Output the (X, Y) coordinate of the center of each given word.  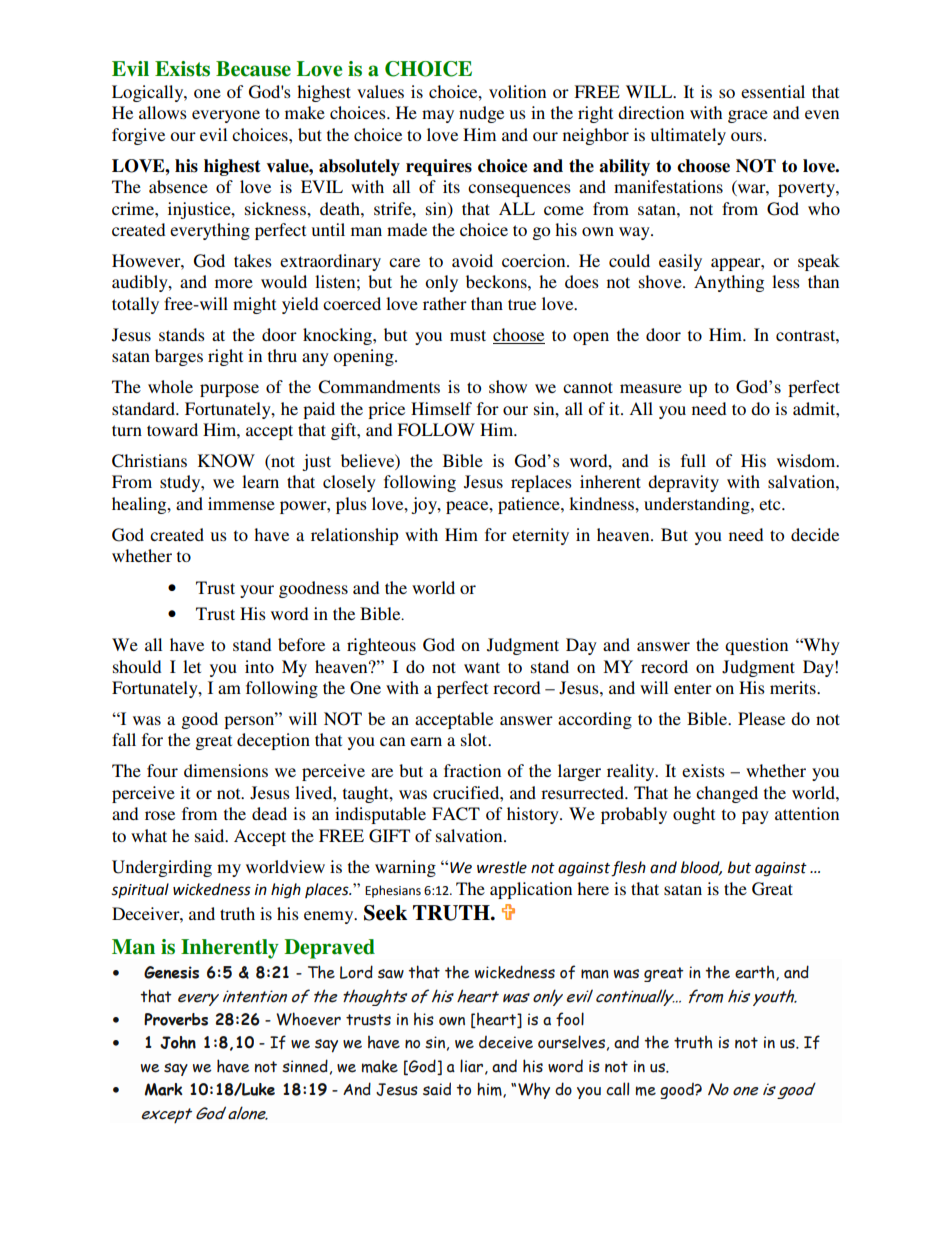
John (178, 1042)
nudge (481, 114)
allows (163, 112)
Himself (441, 408)
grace (748, 116)
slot (475, 739)
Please (761, 718)
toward (172, 429)
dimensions (226, 770)
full (693, 460)
